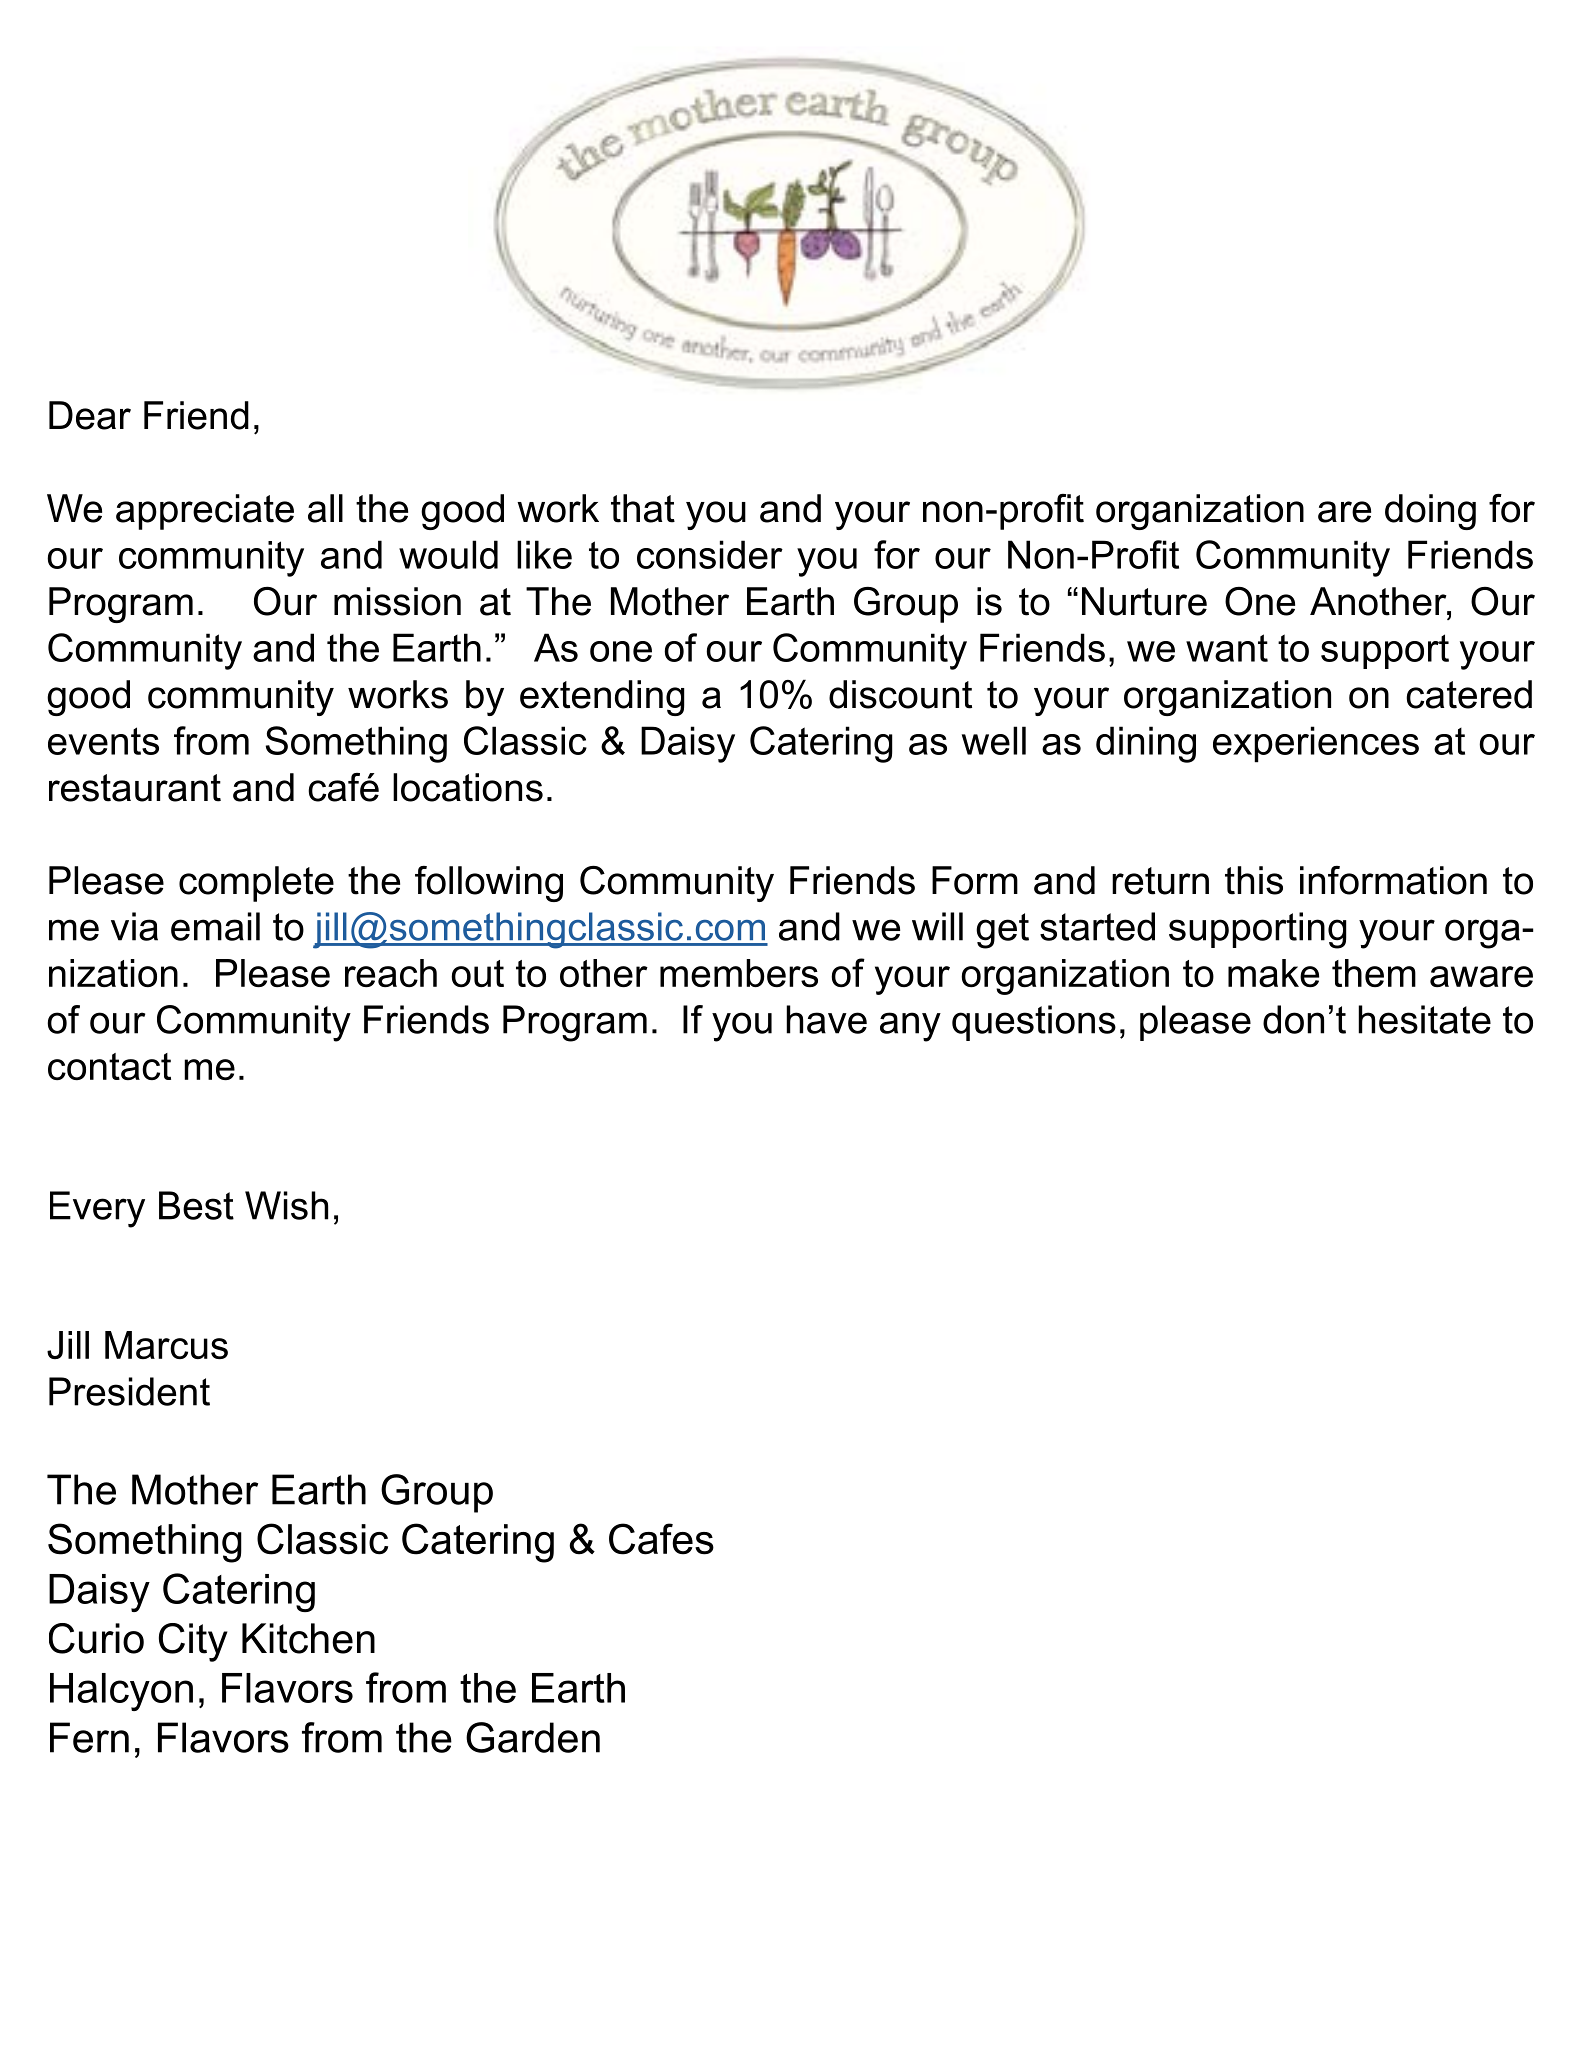 The image size is (1581, 2045). What do you see at coordinates (1430, 512) in the page?
I see `doing` at bounding box center [1430, 512].
